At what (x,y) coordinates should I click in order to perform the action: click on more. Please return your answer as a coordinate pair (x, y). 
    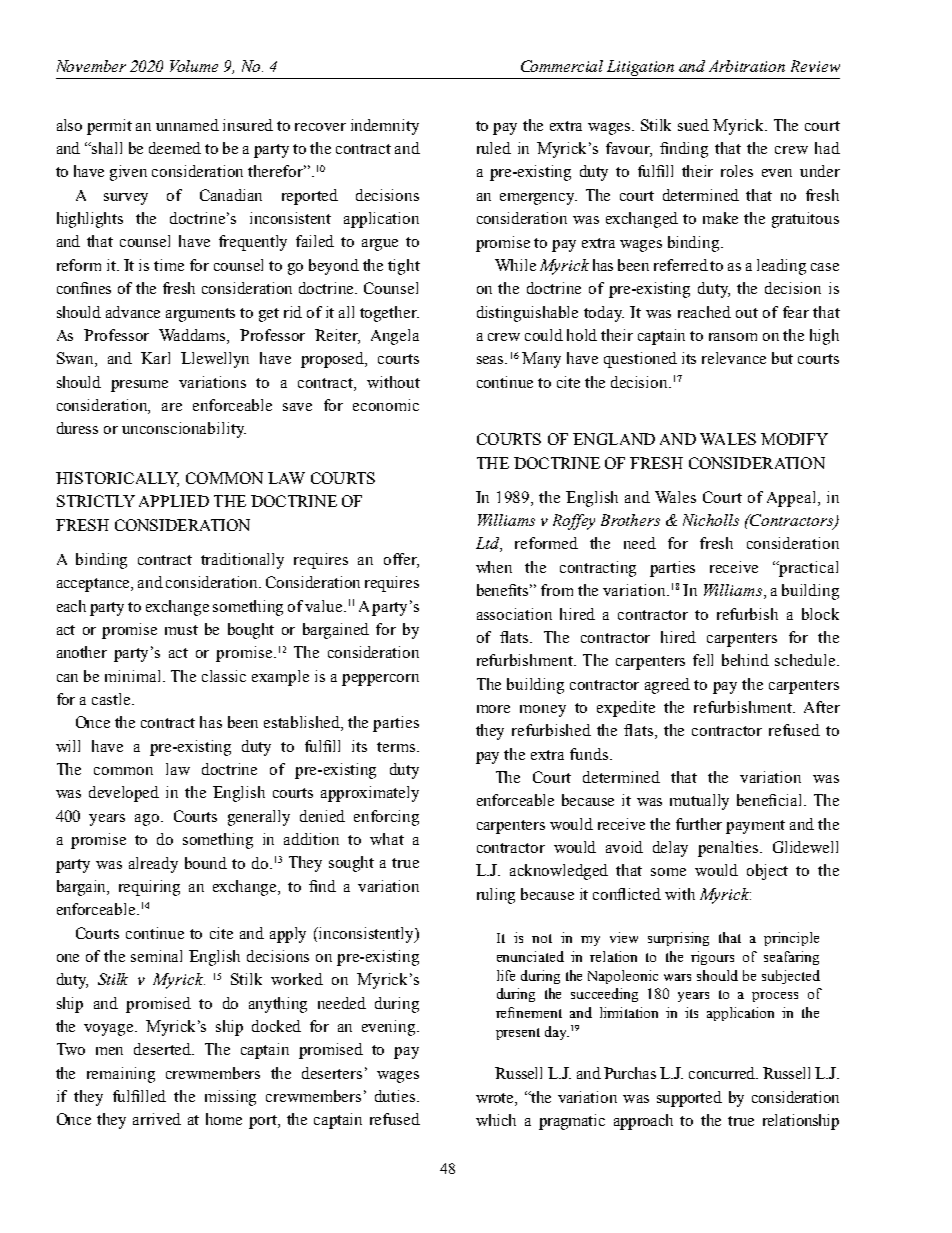
    Looking at the image, I should click on (493, 709).
